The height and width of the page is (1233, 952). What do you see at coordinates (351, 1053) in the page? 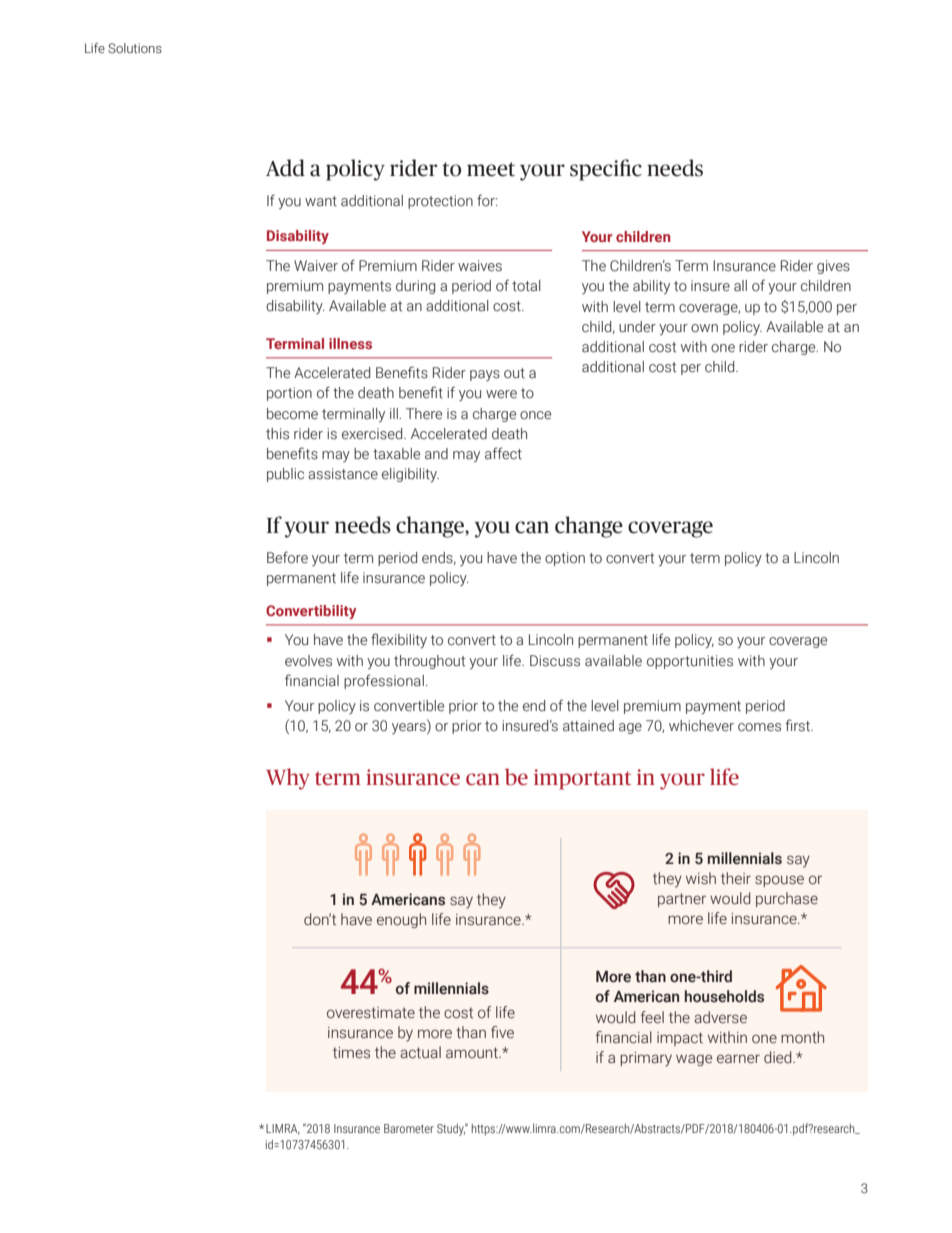
I see `times` at bounding box center [351, 1053].
